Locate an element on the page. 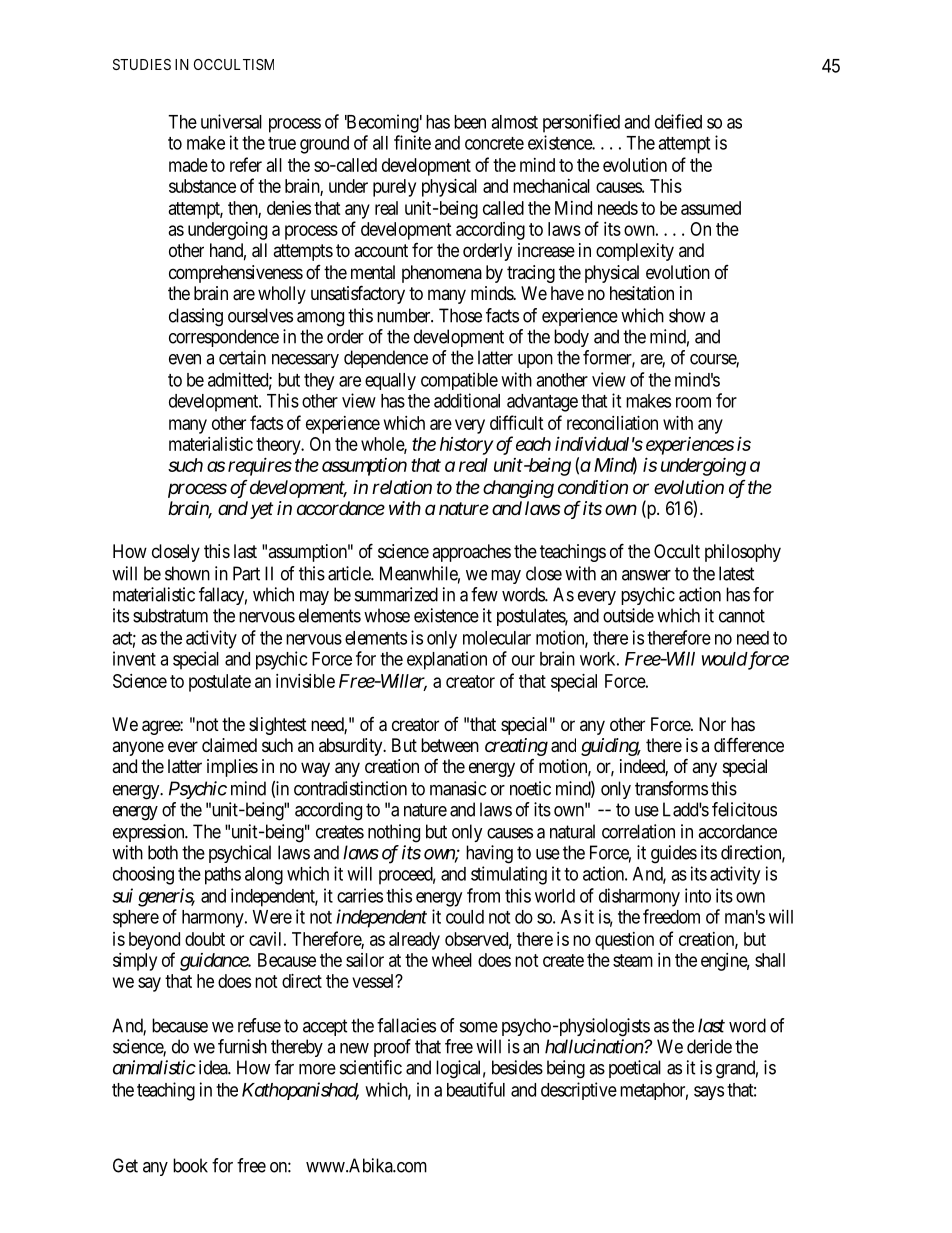  deified is located at coordinates (678, 121).
